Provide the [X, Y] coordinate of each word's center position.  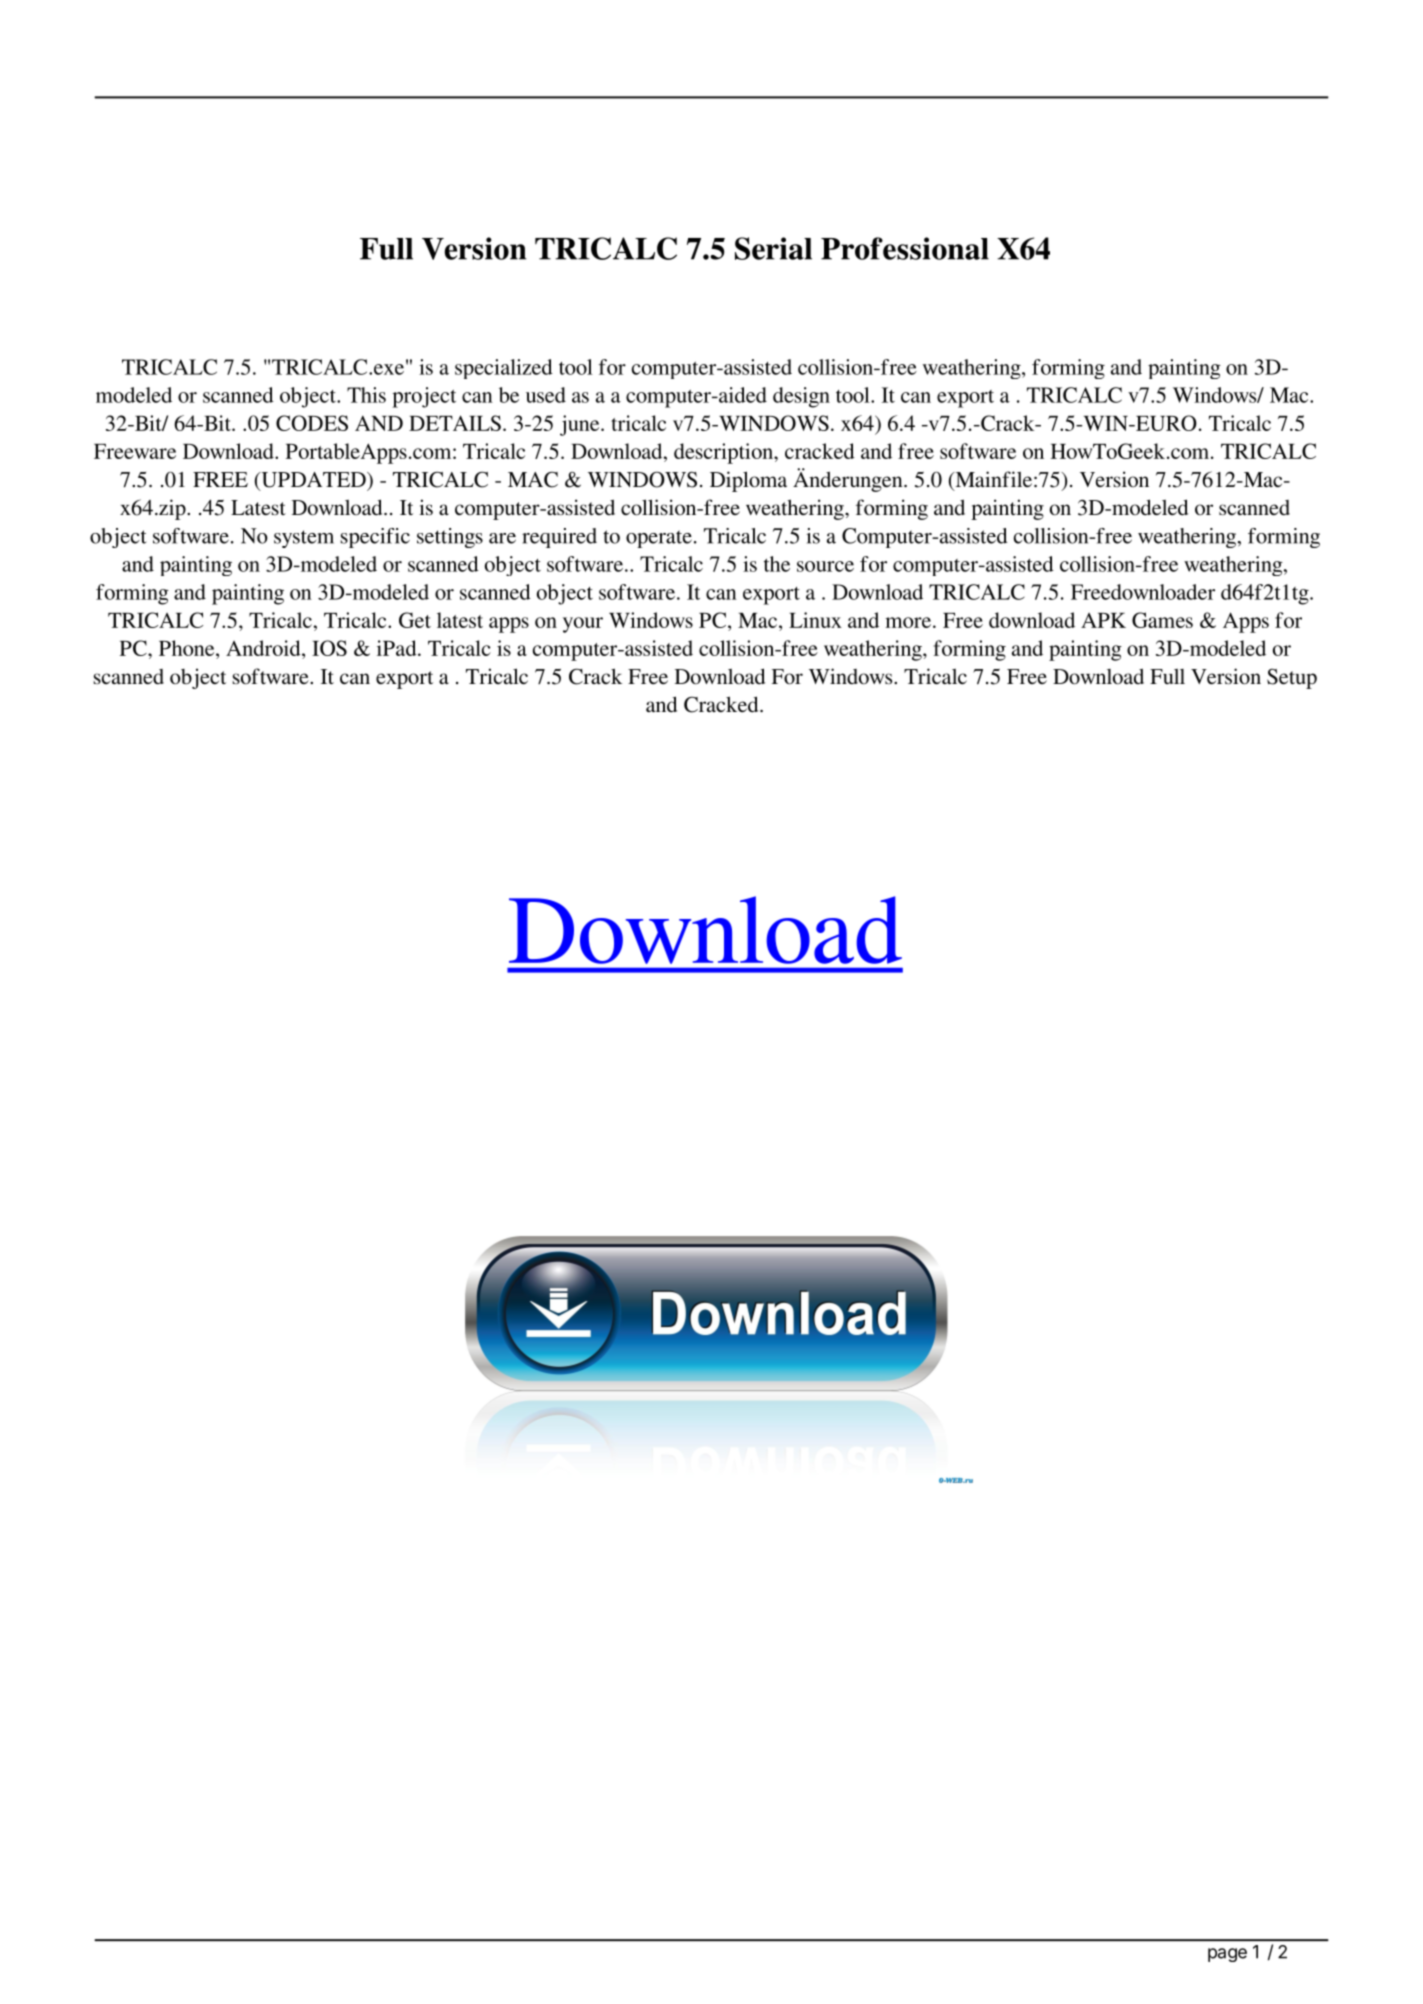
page [1227, 1955]
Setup [1292, 679]
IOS [329, 648]
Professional [905, 248]
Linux [815, 620]
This [366, 395]
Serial [773, 248]
